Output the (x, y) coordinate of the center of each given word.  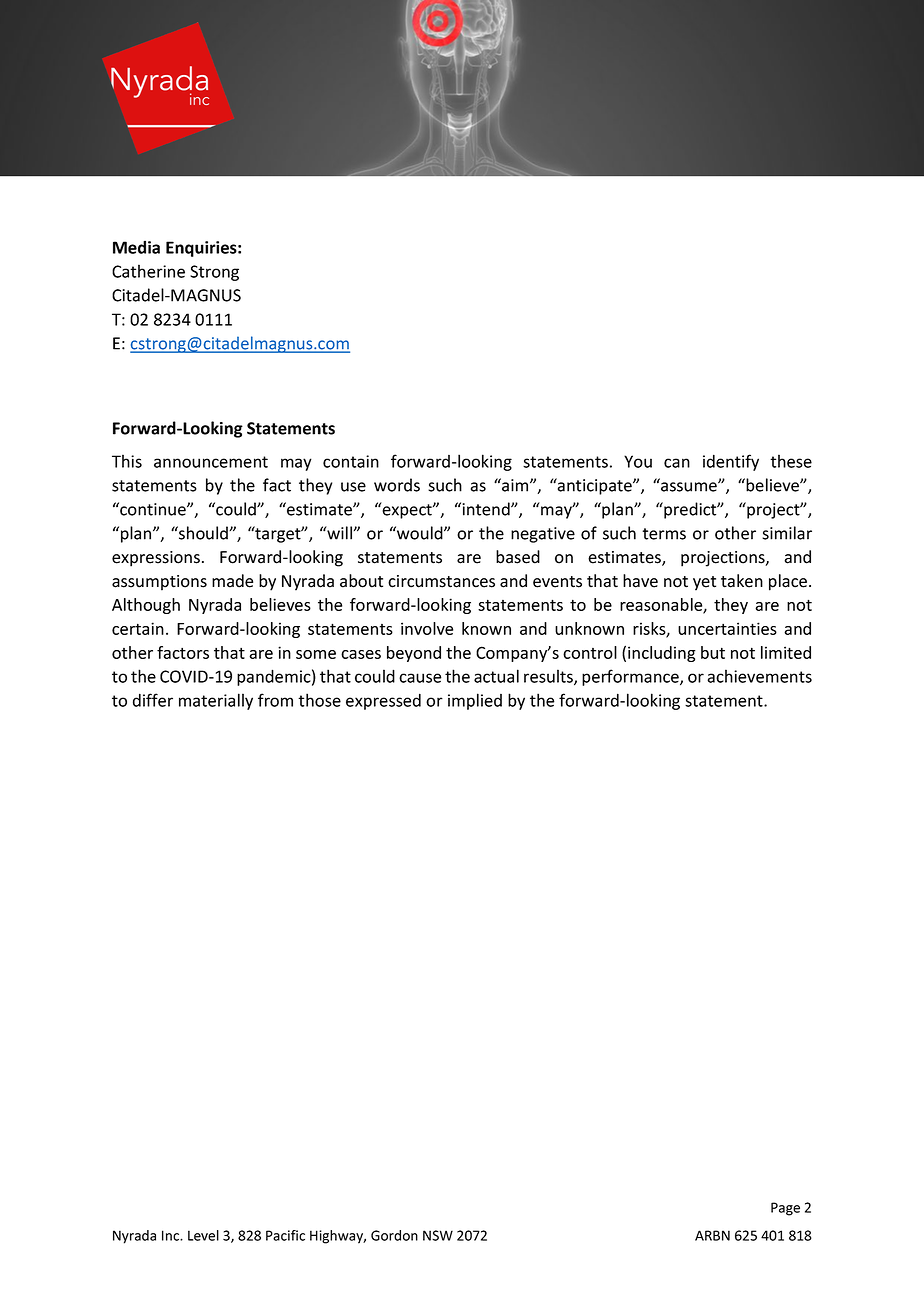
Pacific (285, 1235)
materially (216, 701)
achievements (759, 676)
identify (731, 462)
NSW (438, 1235)
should (203, 533)
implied (475, 701)
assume (690, 487)
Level (203, 1235)
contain (351, 461)
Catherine (148, 271)
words (397, 485)
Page (785, 1209)
